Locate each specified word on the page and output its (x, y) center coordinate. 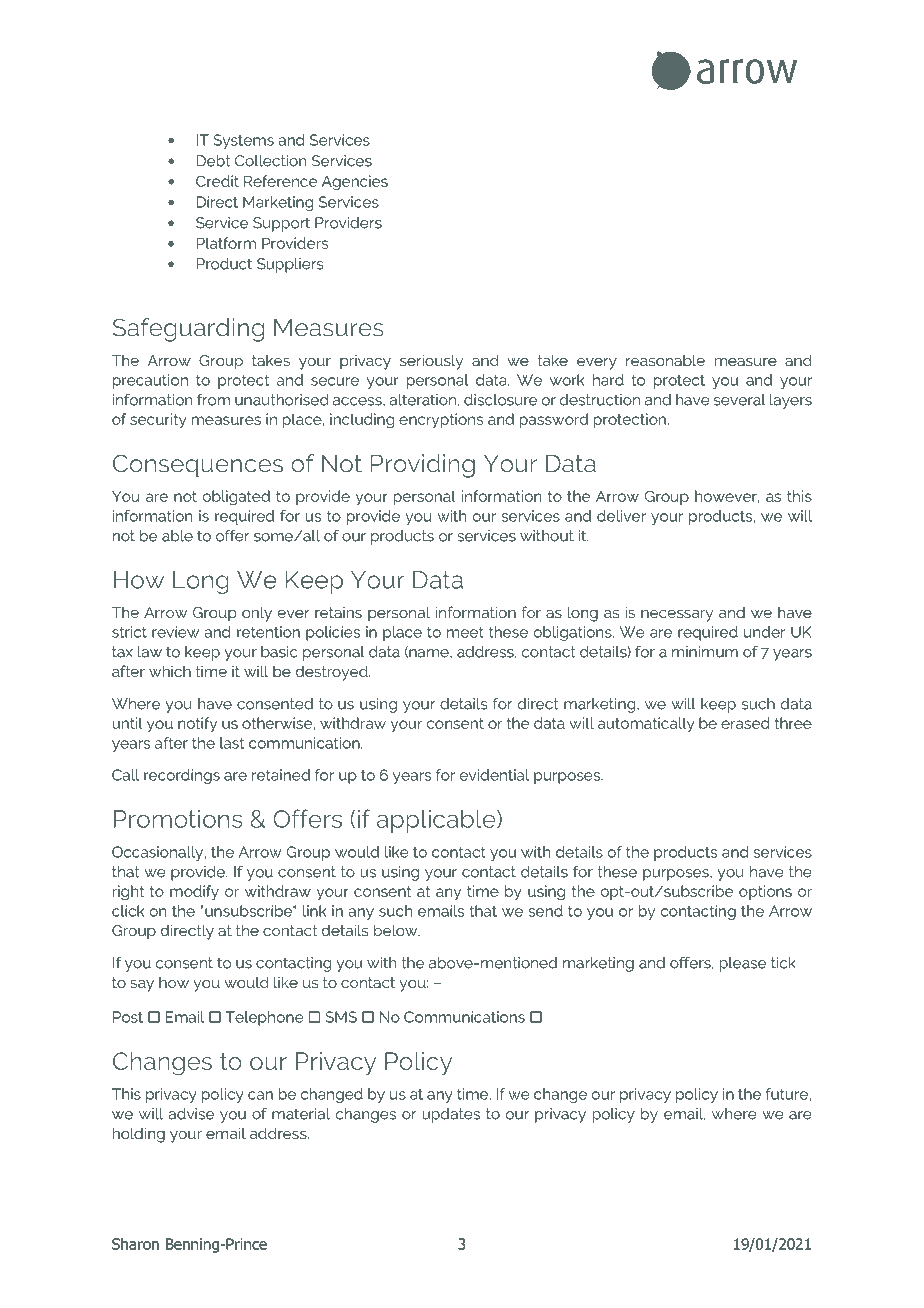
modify (194, 892)
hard (608, 380)
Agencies (355, 182)
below (397, 930)
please (743, 964)
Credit (217, 181)
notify (197, 724)
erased (745, 723)
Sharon (135, 1244)
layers (791, 401)
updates (451, 1115)
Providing (423, 466)
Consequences (198, 466)
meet (465, 632)
